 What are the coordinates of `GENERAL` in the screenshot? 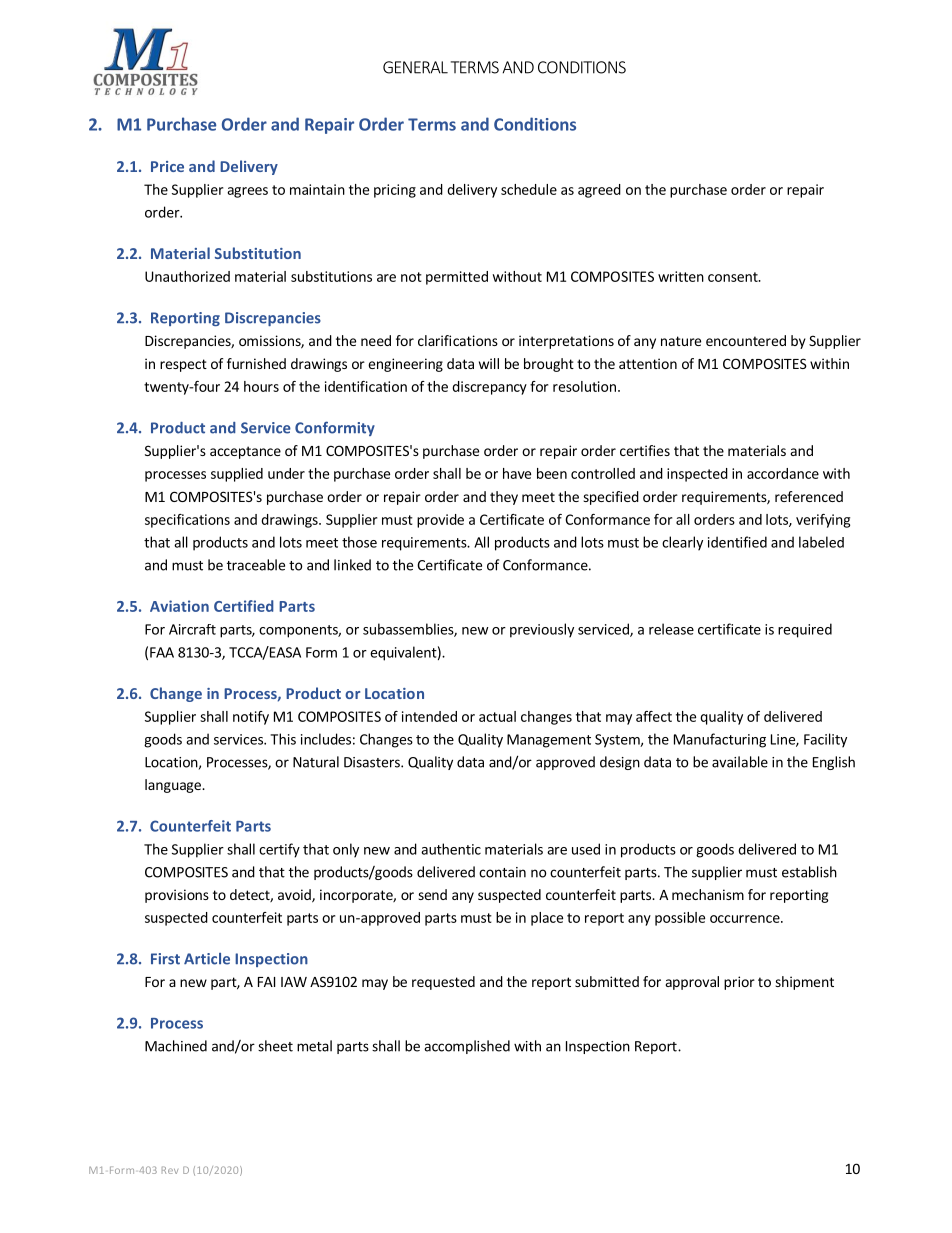 It's located at (415, 67).
